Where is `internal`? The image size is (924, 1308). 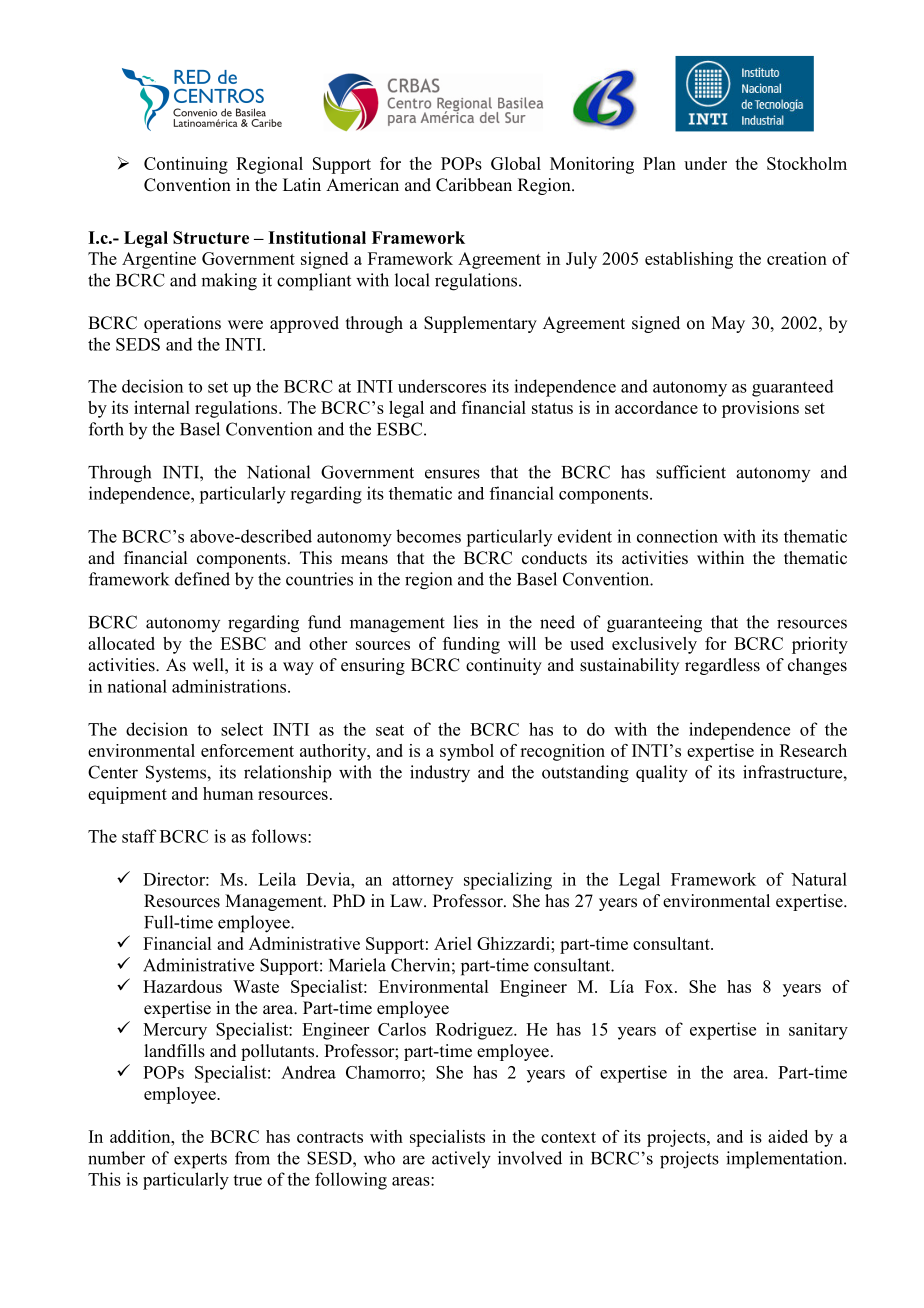
internal is located at coordinates (162, 407).
